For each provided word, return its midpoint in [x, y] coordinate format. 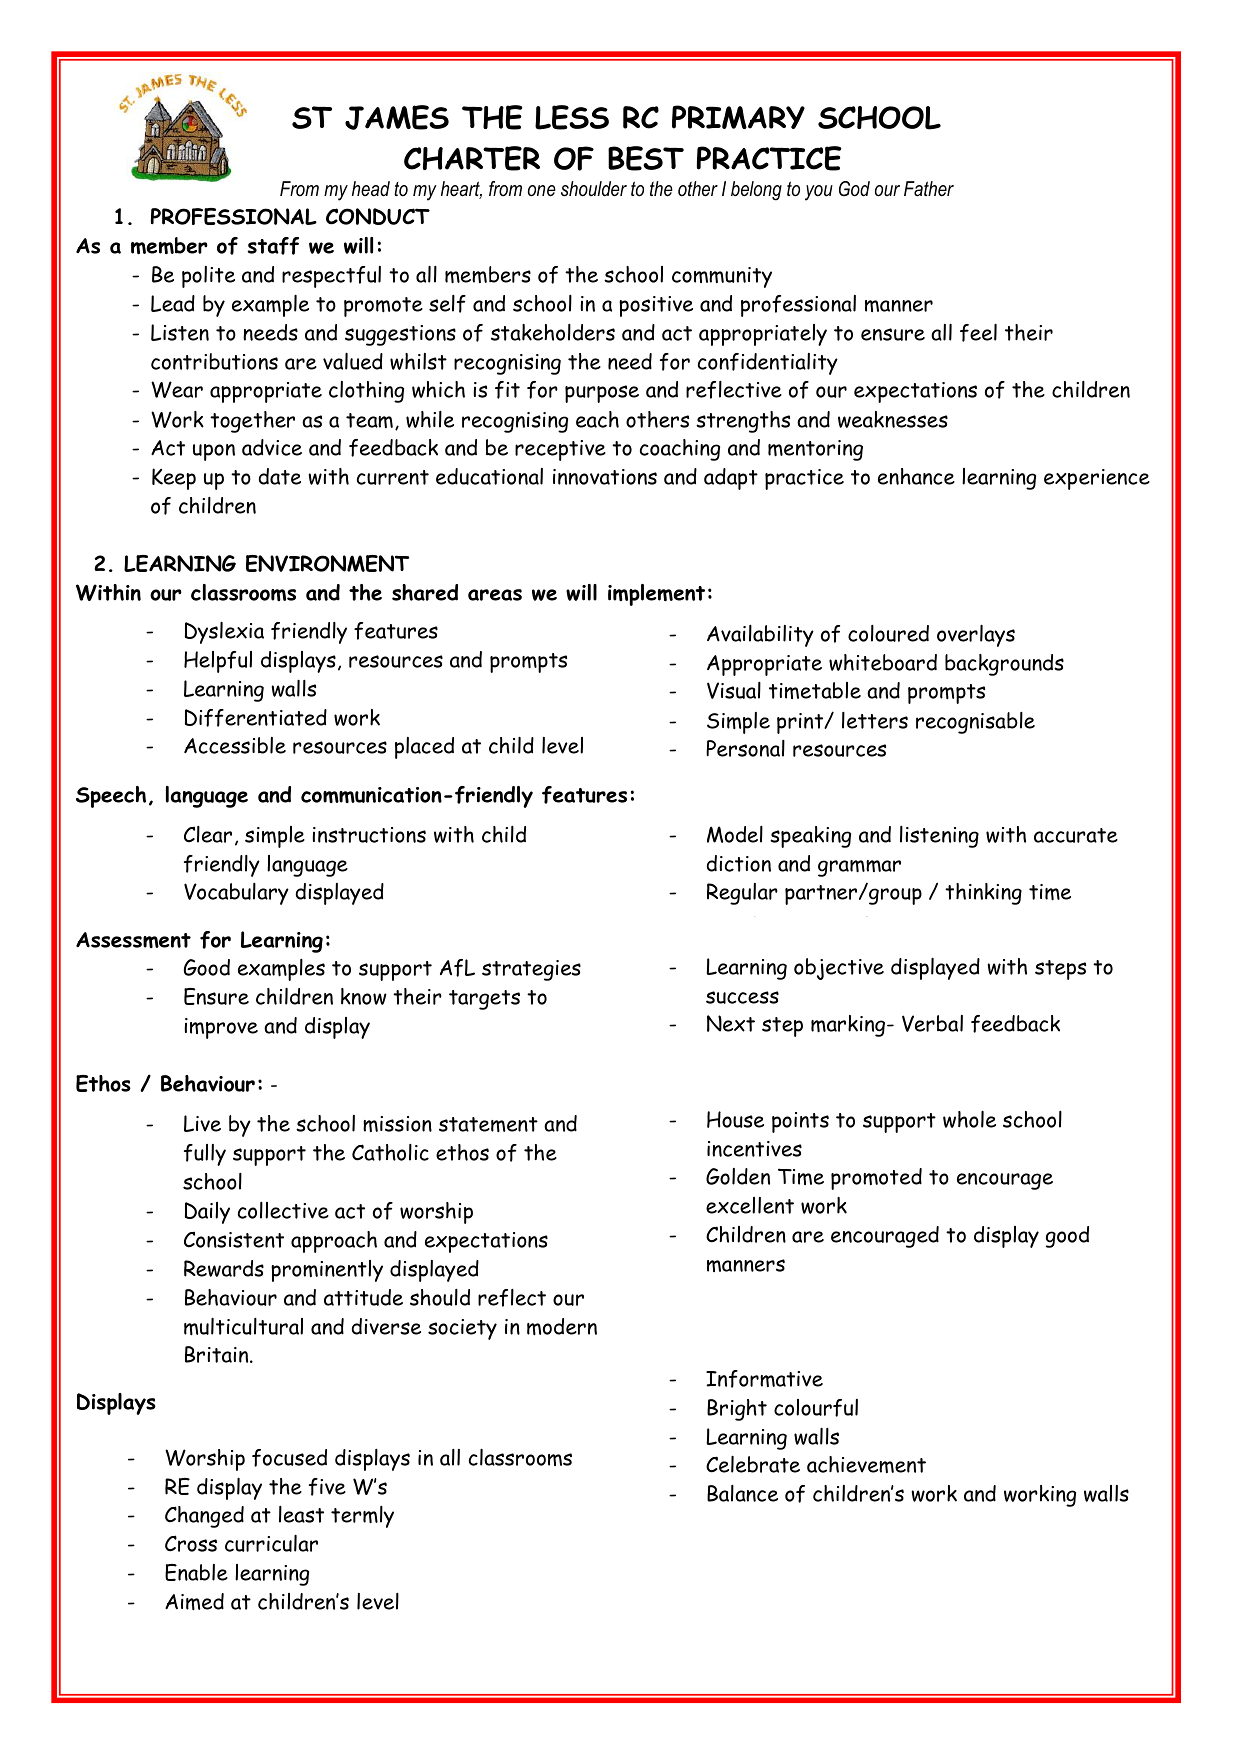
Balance [742, 1493]
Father [929, 189]
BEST [646, 158]
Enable [196, 1572]
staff [273, 246]
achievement [866, 1464]
